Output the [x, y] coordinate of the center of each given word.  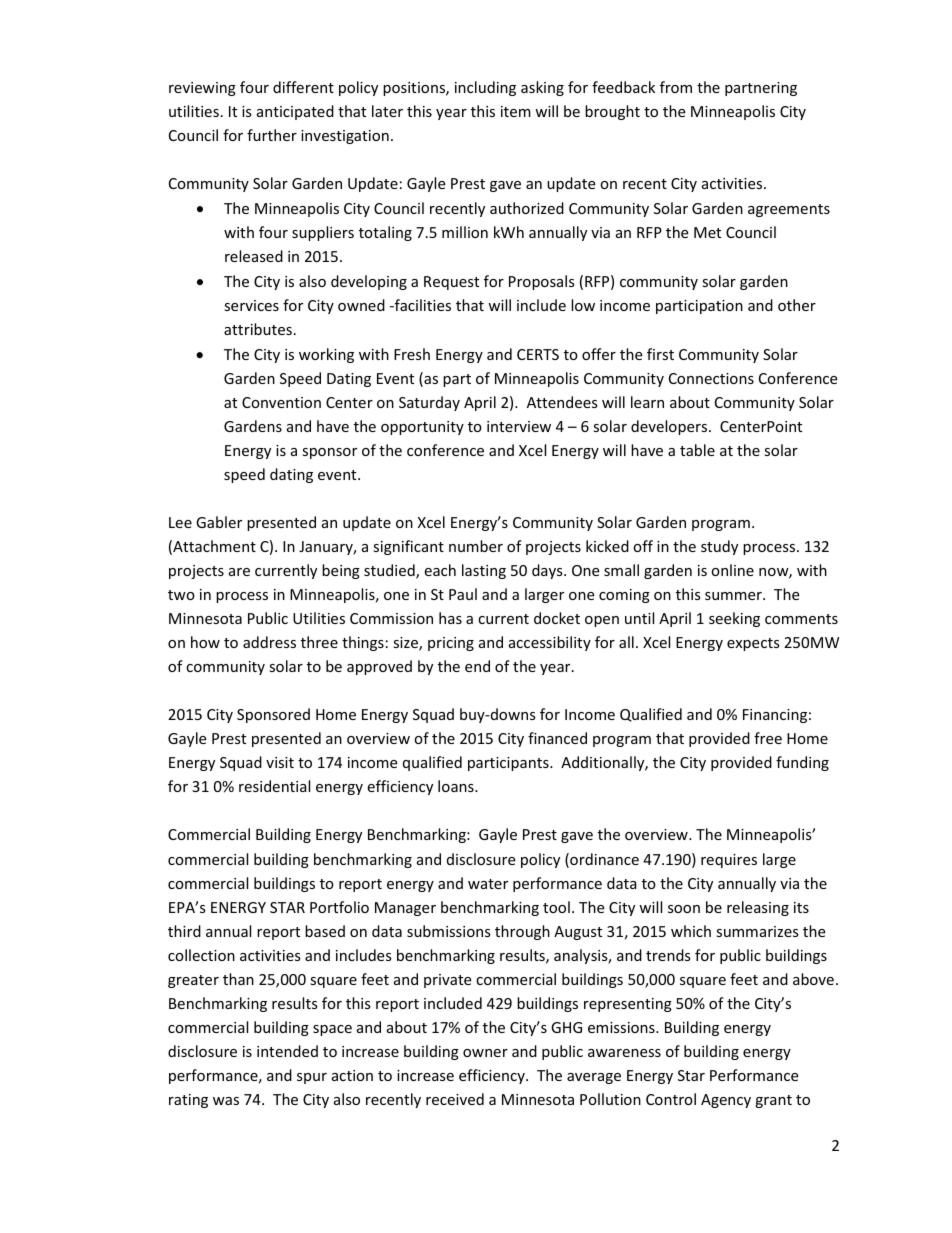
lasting [484, 571]
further [272, 135]
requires [729, 861]
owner [485, 1053]
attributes [258, 329]
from [676, 87]
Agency [726, 1101]
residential [274, 786]
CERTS [538, 354]
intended [287, 1051]
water [488, 884]
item [516, 111]
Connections [711, 378]
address [269, 642]
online [732, 570]
